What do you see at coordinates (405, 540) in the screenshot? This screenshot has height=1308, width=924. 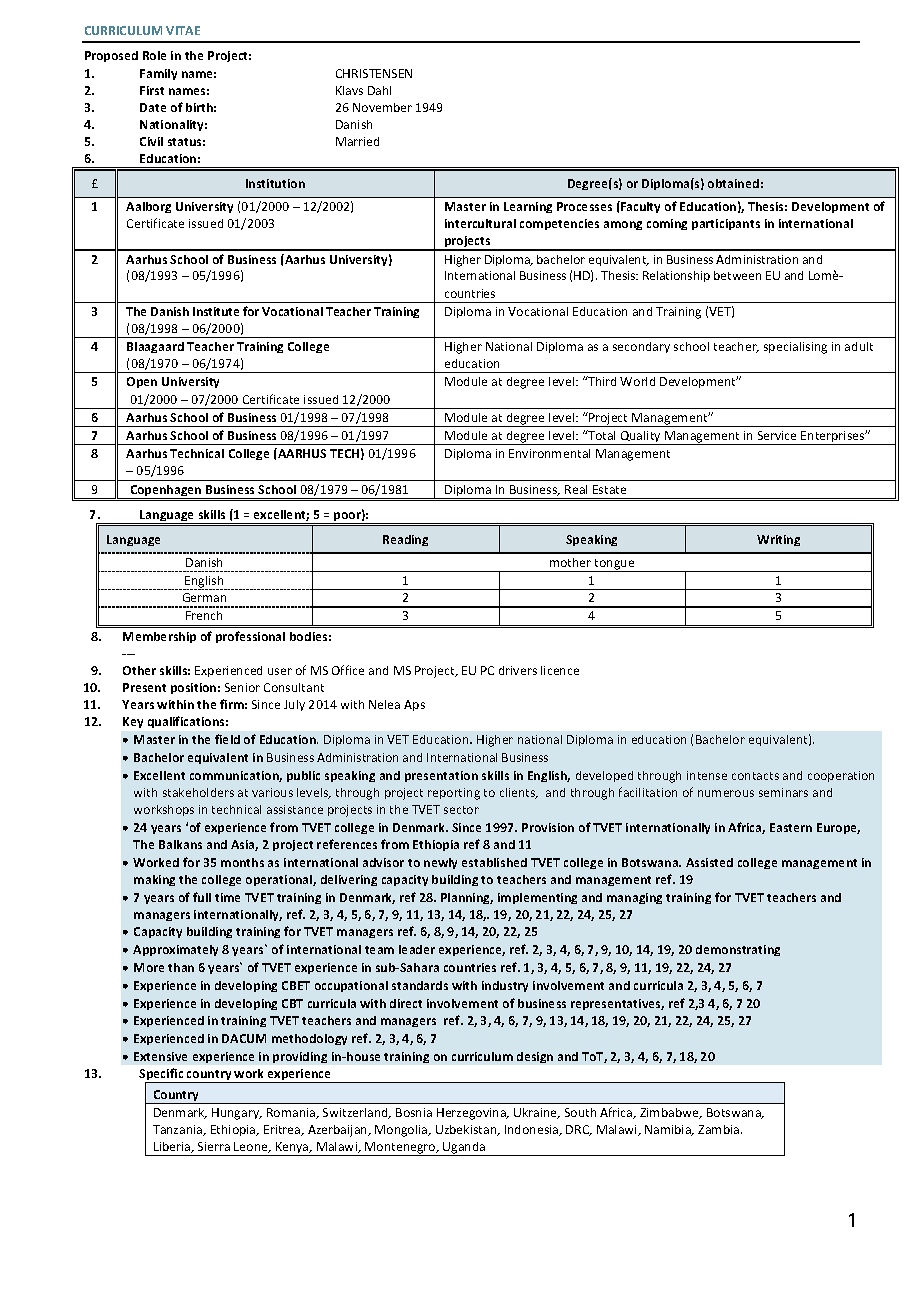 I see `Reading` at bounding box center [405, 540].
